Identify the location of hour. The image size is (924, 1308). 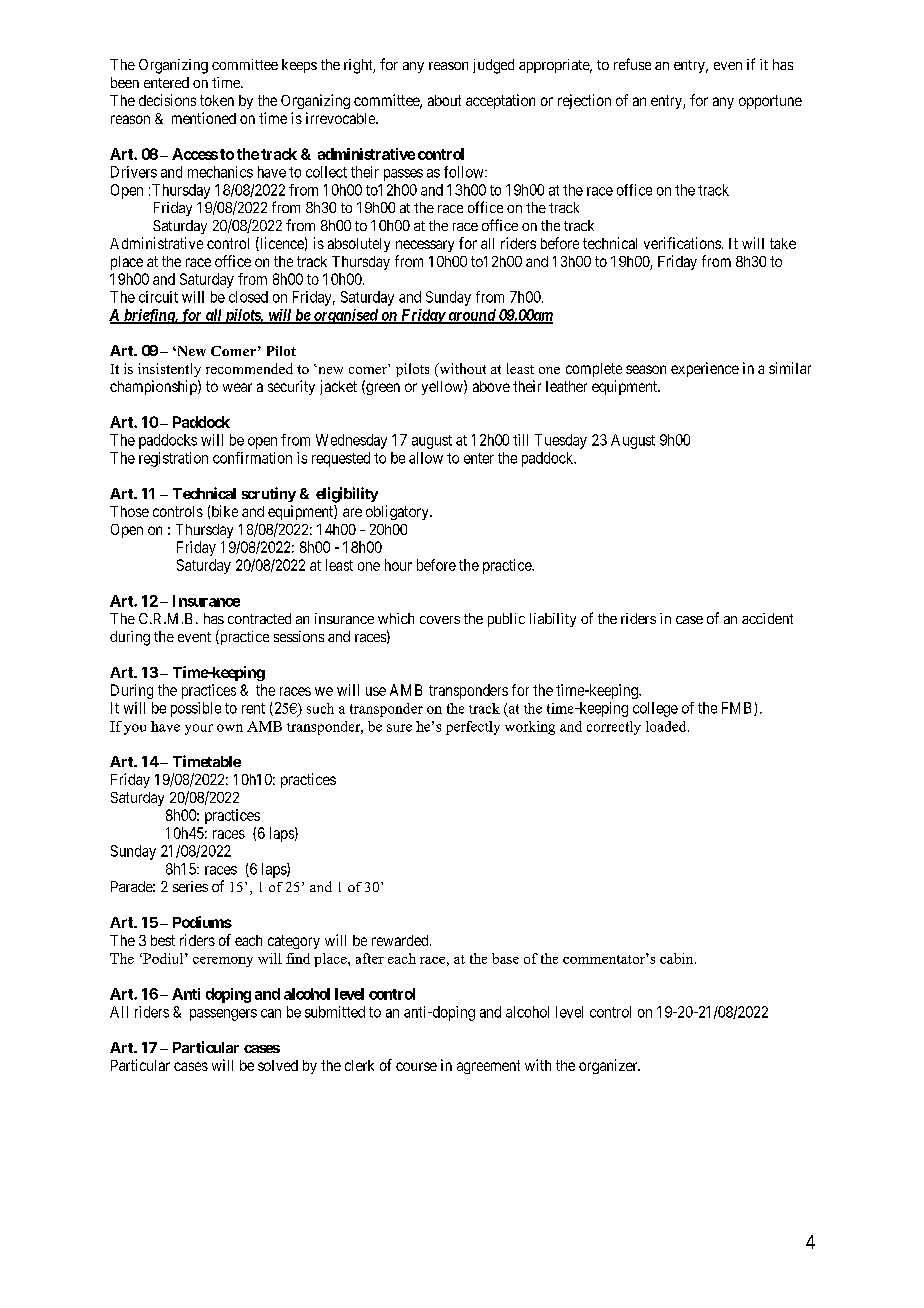
(398, 565).
